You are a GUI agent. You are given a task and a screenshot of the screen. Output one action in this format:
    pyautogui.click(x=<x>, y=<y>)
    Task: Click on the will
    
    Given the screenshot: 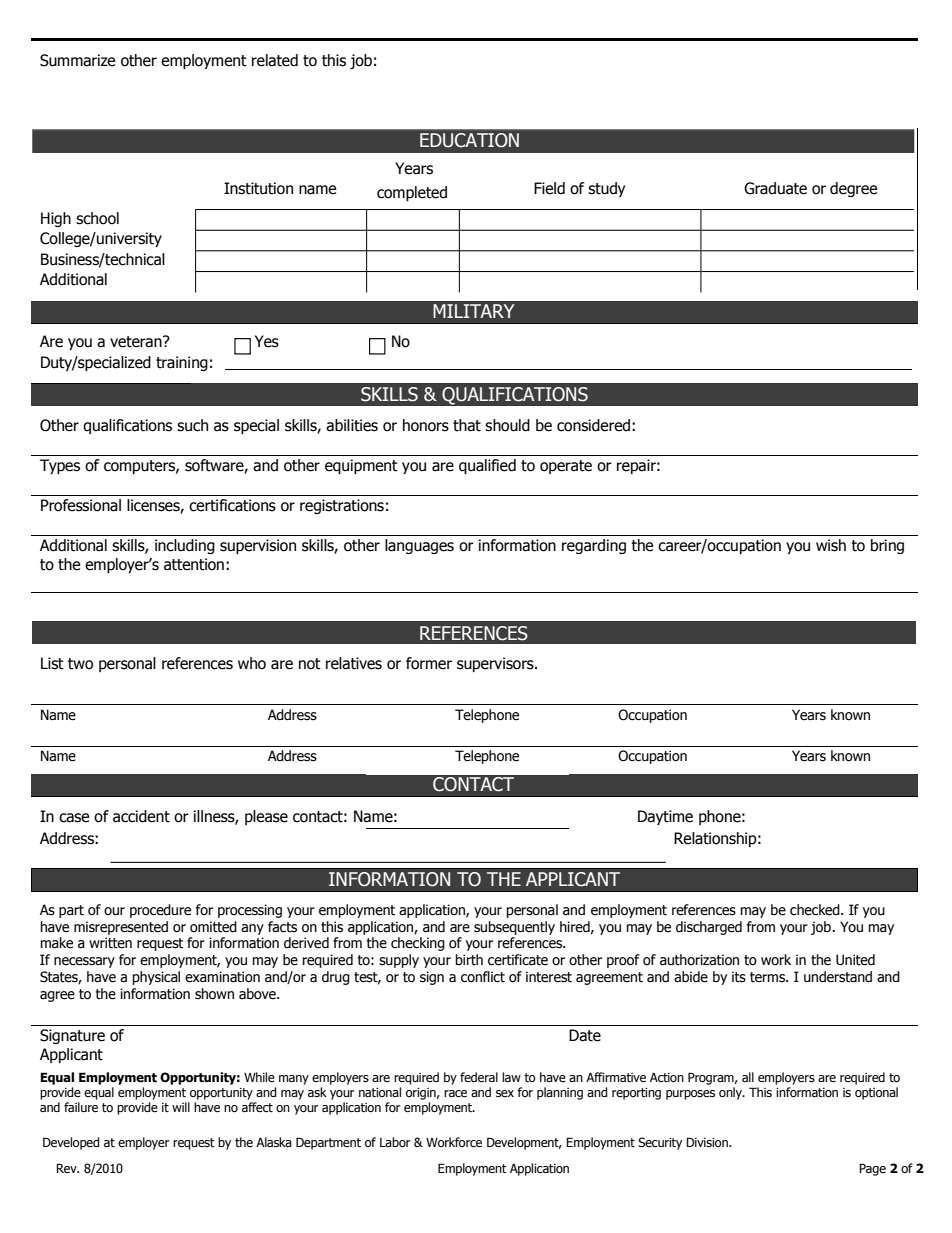 What is the action you would take?
    pyautogui.click(x=181, y=1107)
